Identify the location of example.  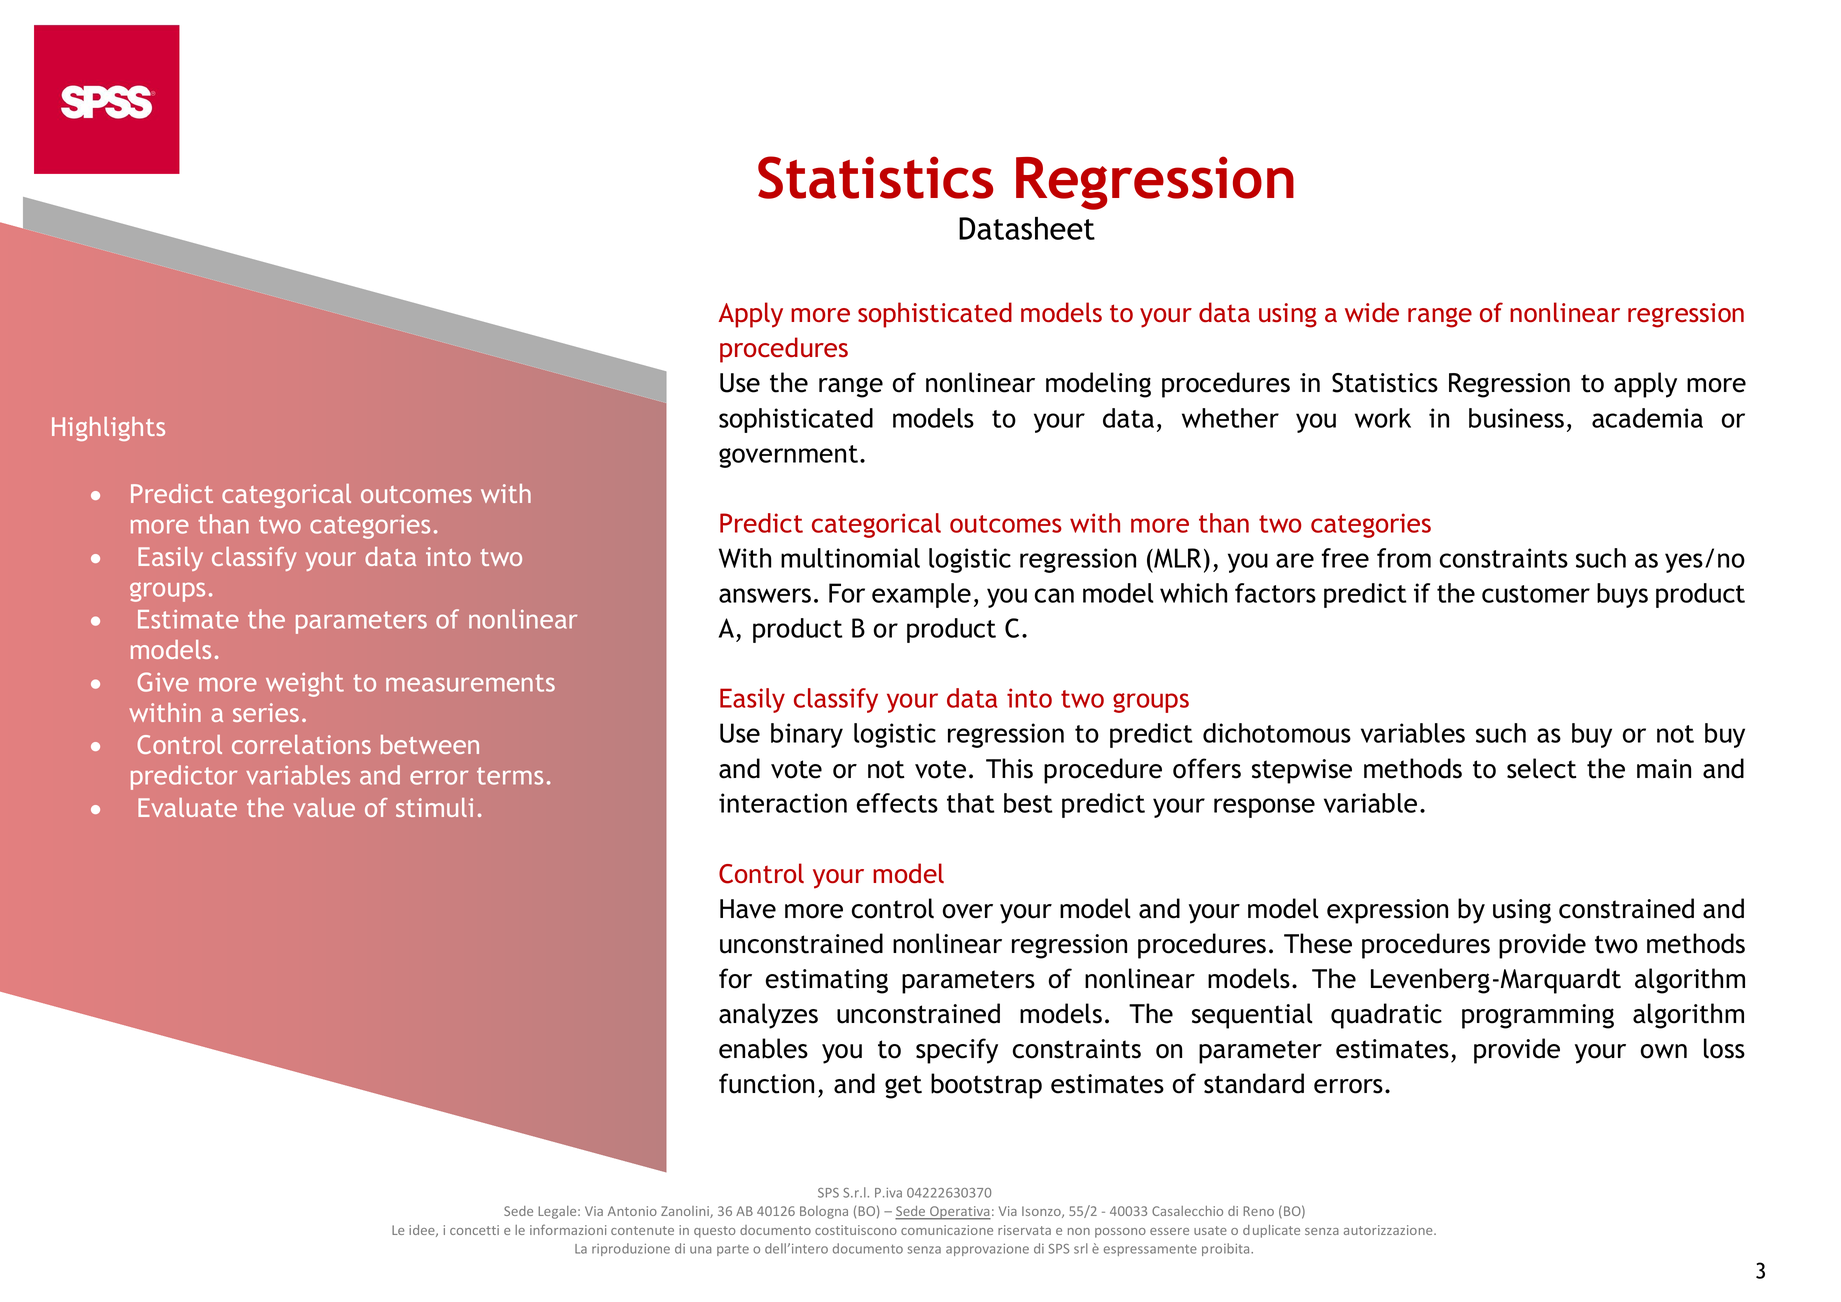
(921, 595).
